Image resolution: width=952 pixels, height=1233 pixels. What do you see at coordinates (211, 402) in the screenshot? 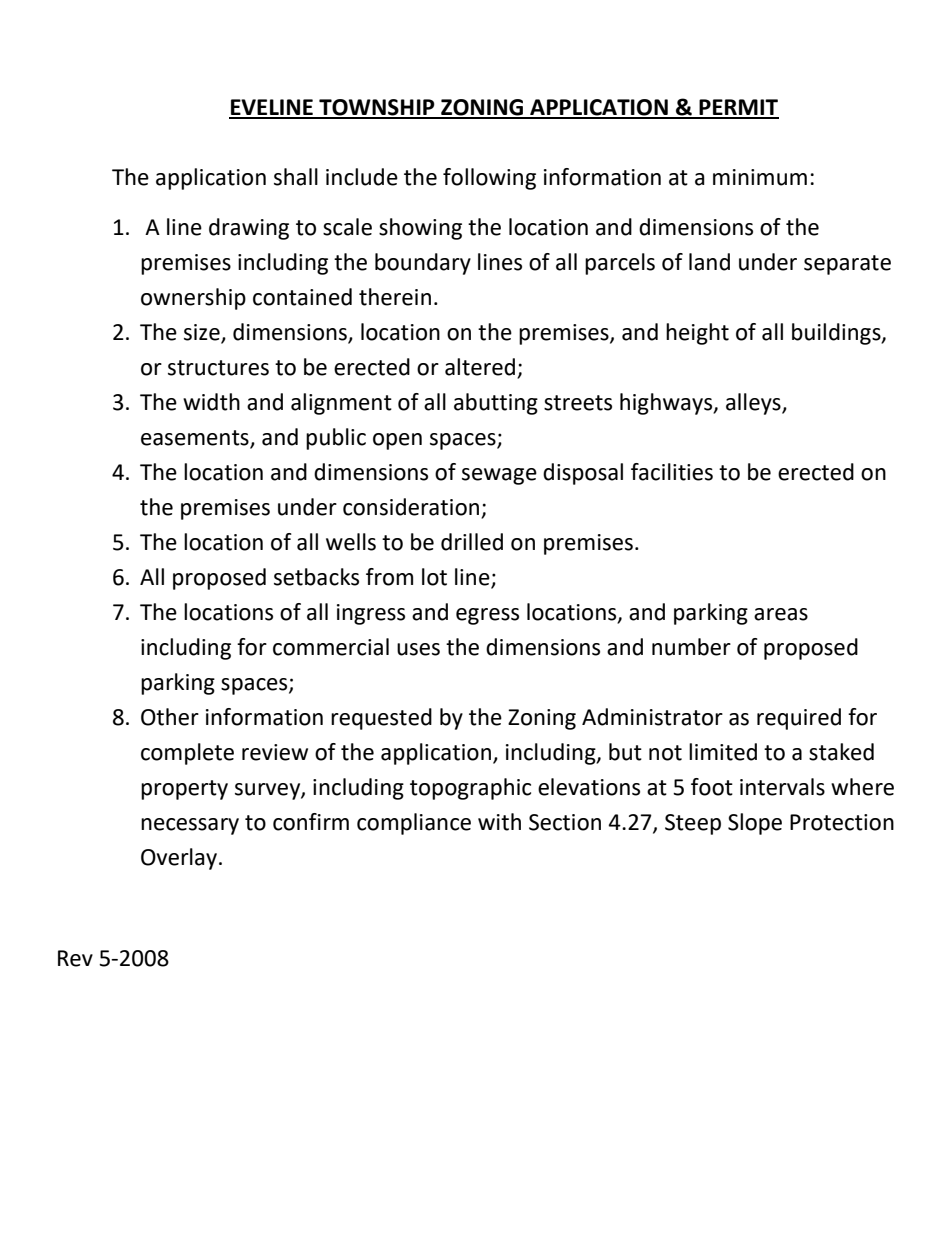
I see `width` at bounding box center [211, 402].
